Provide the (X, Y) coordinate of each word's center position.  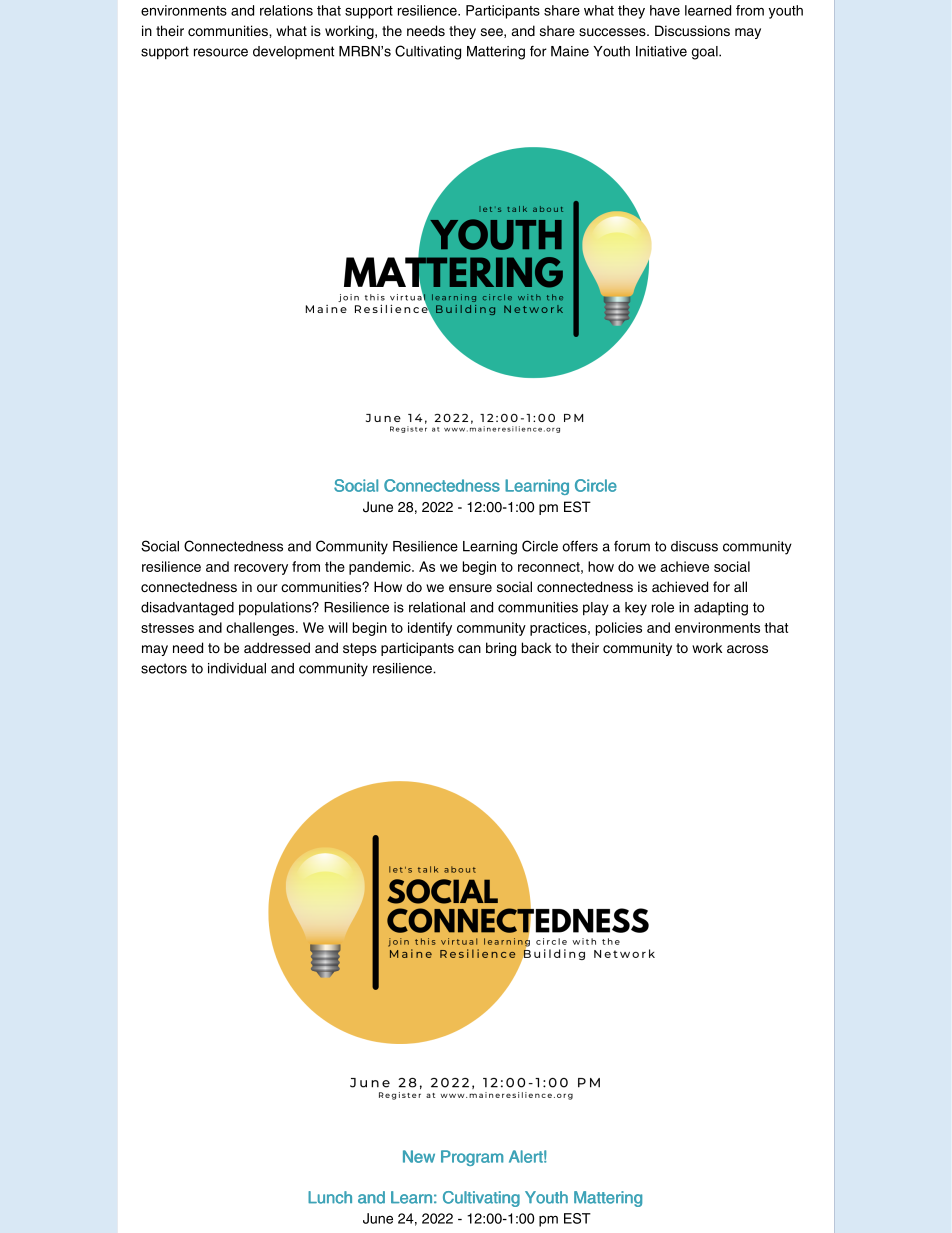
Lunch (330, 1197)
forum (632, 546)
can (469, 649)
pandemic (381, 568)
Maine (570, 51)
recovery (261, 569)
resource (221, 52)
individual (237, 668)
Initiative (661, 51)
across (747, 649)
